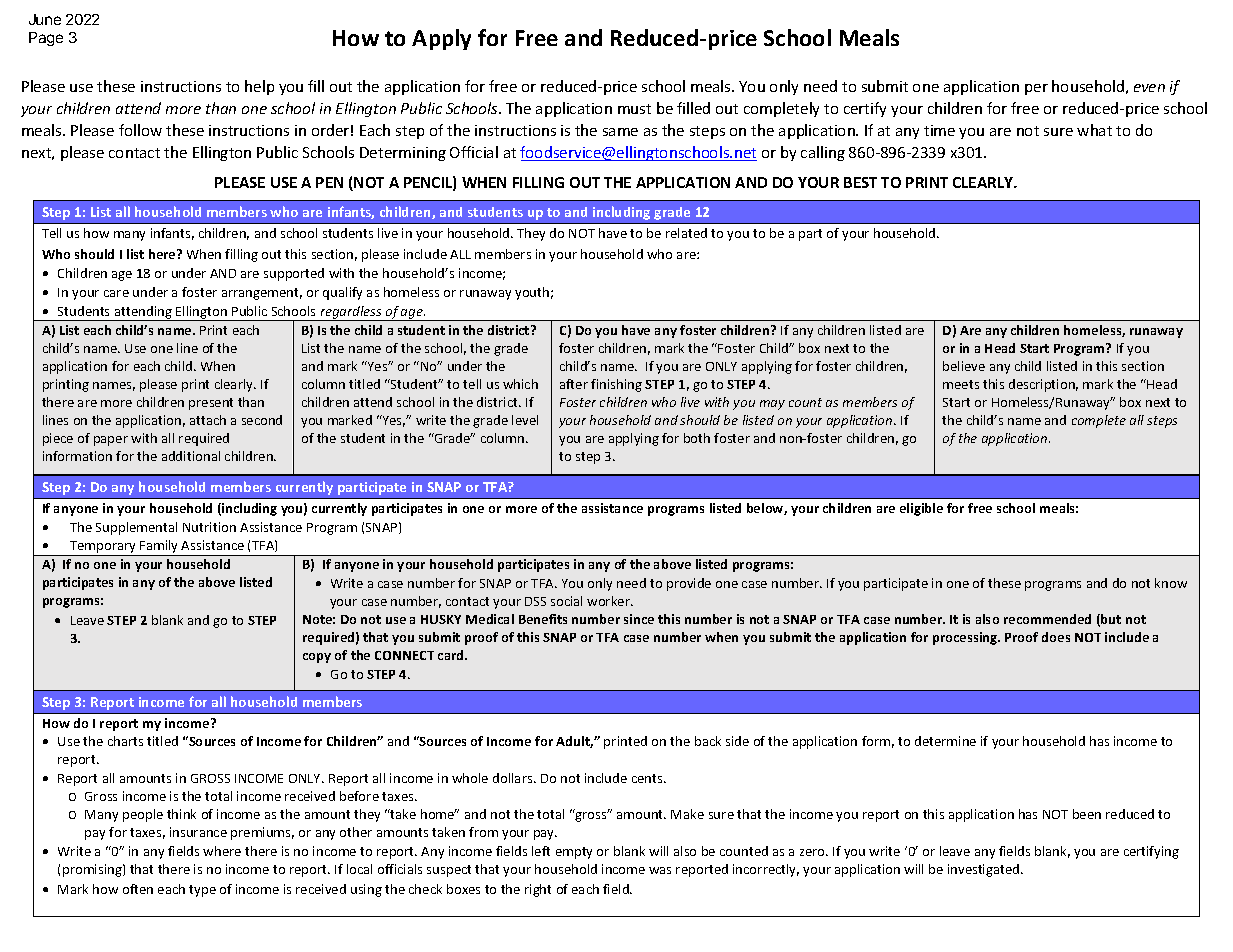 The height and width of the image is (952, 1233). Describe the element at coordinates (985, 870) in the image. I see `investigated` at that location.
